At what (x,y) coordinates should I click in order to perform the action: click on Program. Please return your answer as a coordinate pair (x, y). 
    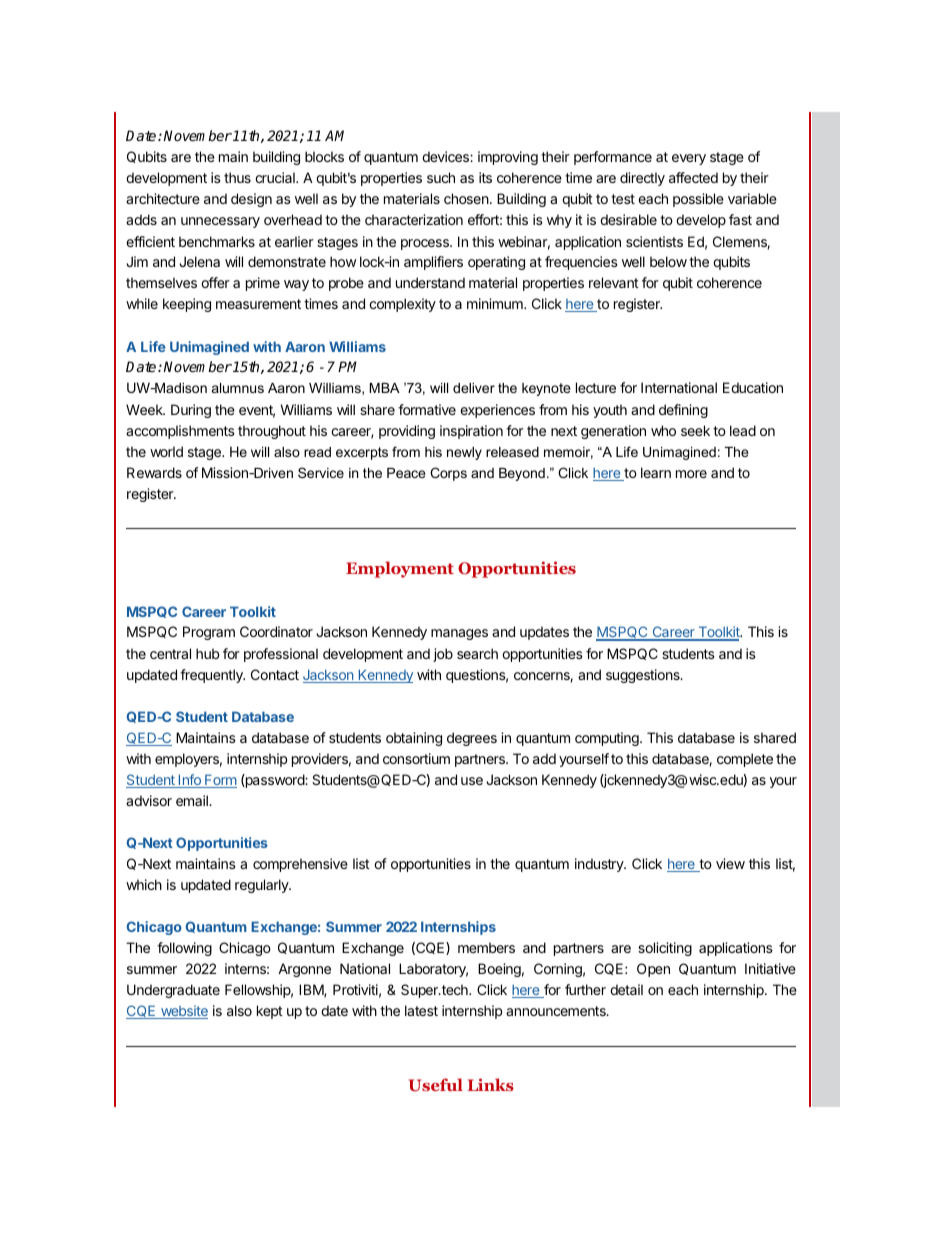
    Looking at the image, I should click on (209, 633).
